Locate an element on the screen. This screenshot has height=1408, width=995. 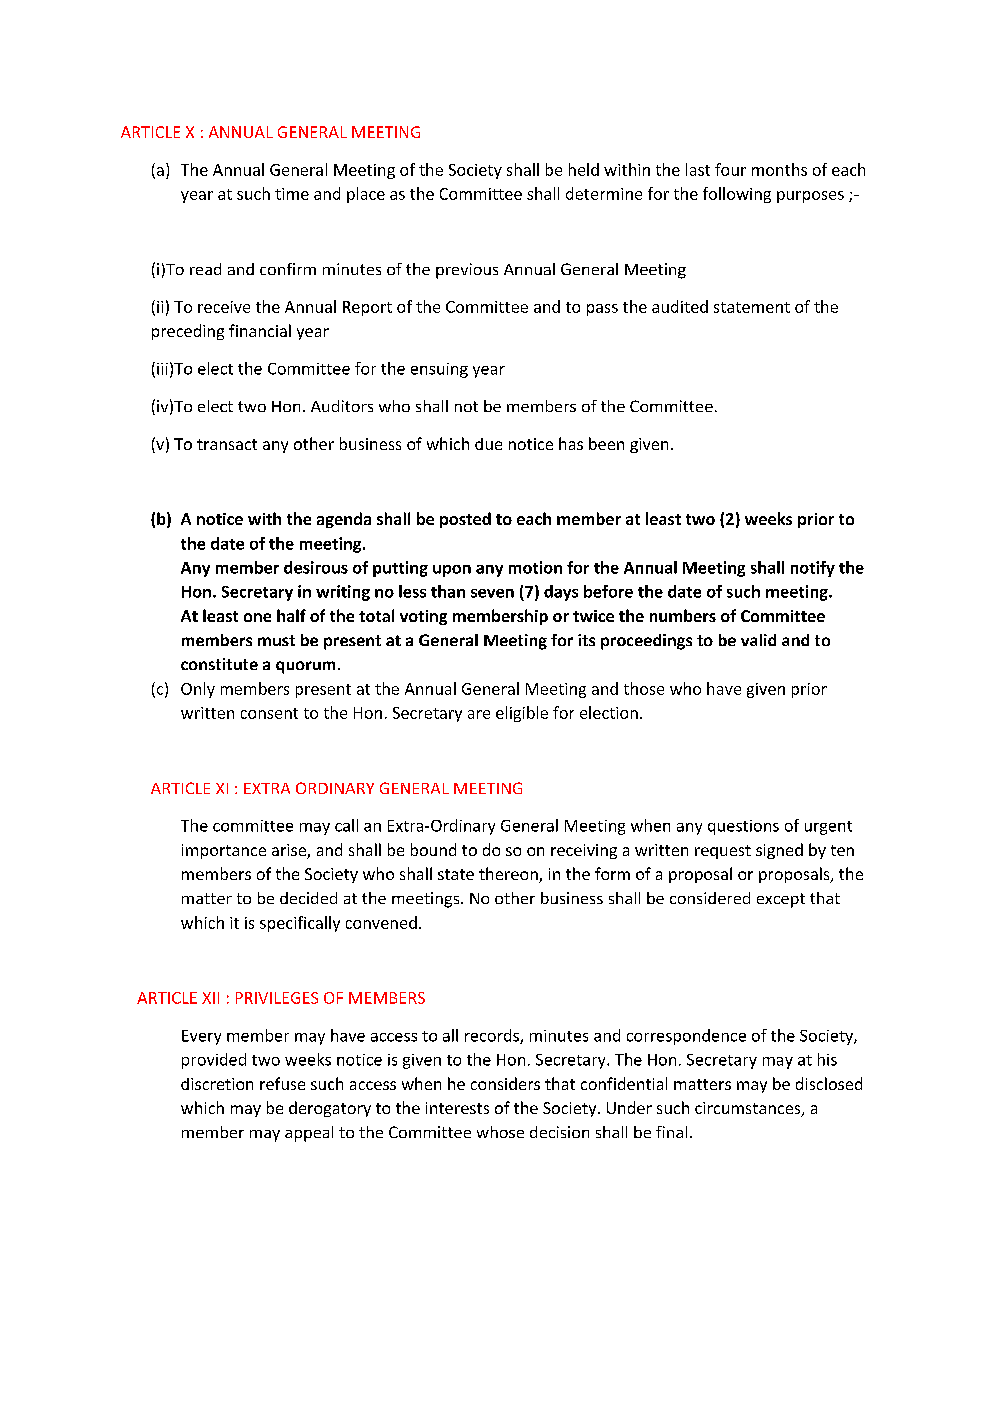
considers is located at coordinates (505, 1083).
